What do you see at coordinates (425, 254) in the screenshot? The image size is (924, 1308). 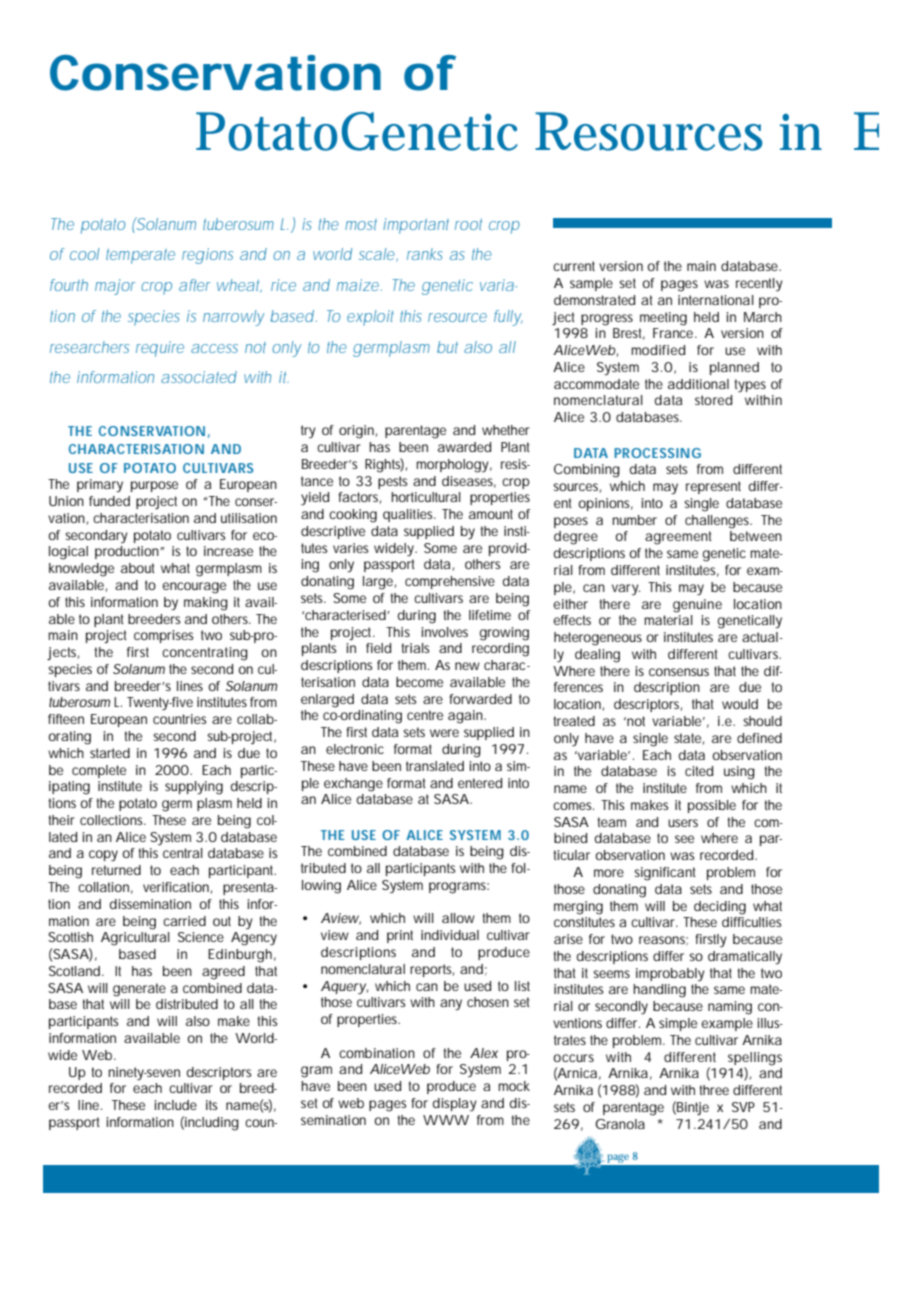 I see `ranks` at bounding box center [425, 254].
